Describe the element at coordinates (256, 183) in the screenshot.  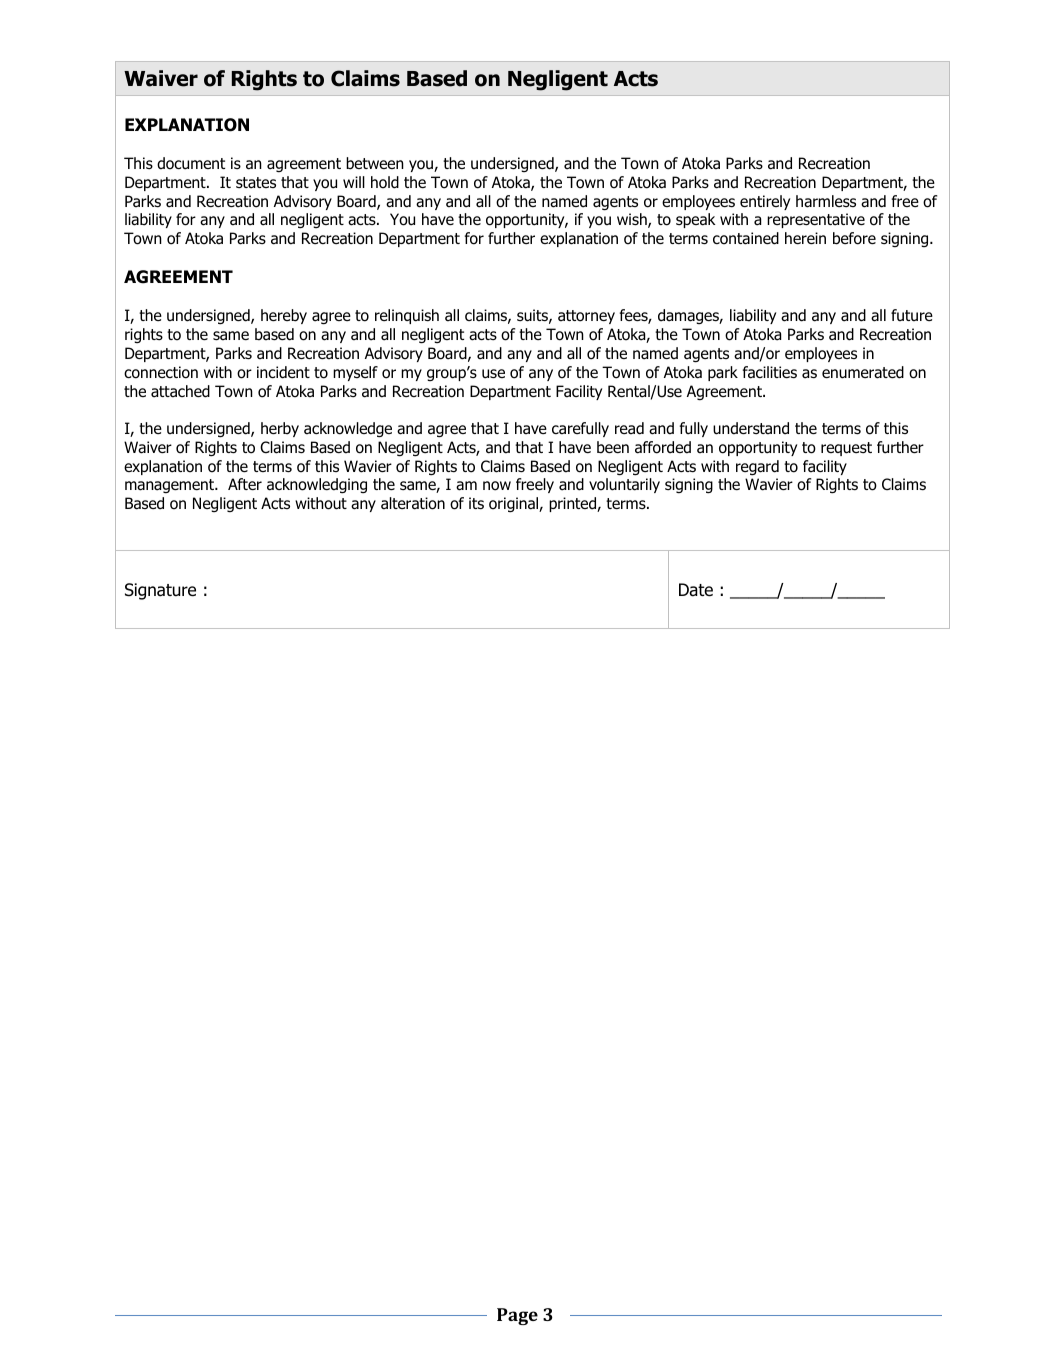
I see `states` at that location.
